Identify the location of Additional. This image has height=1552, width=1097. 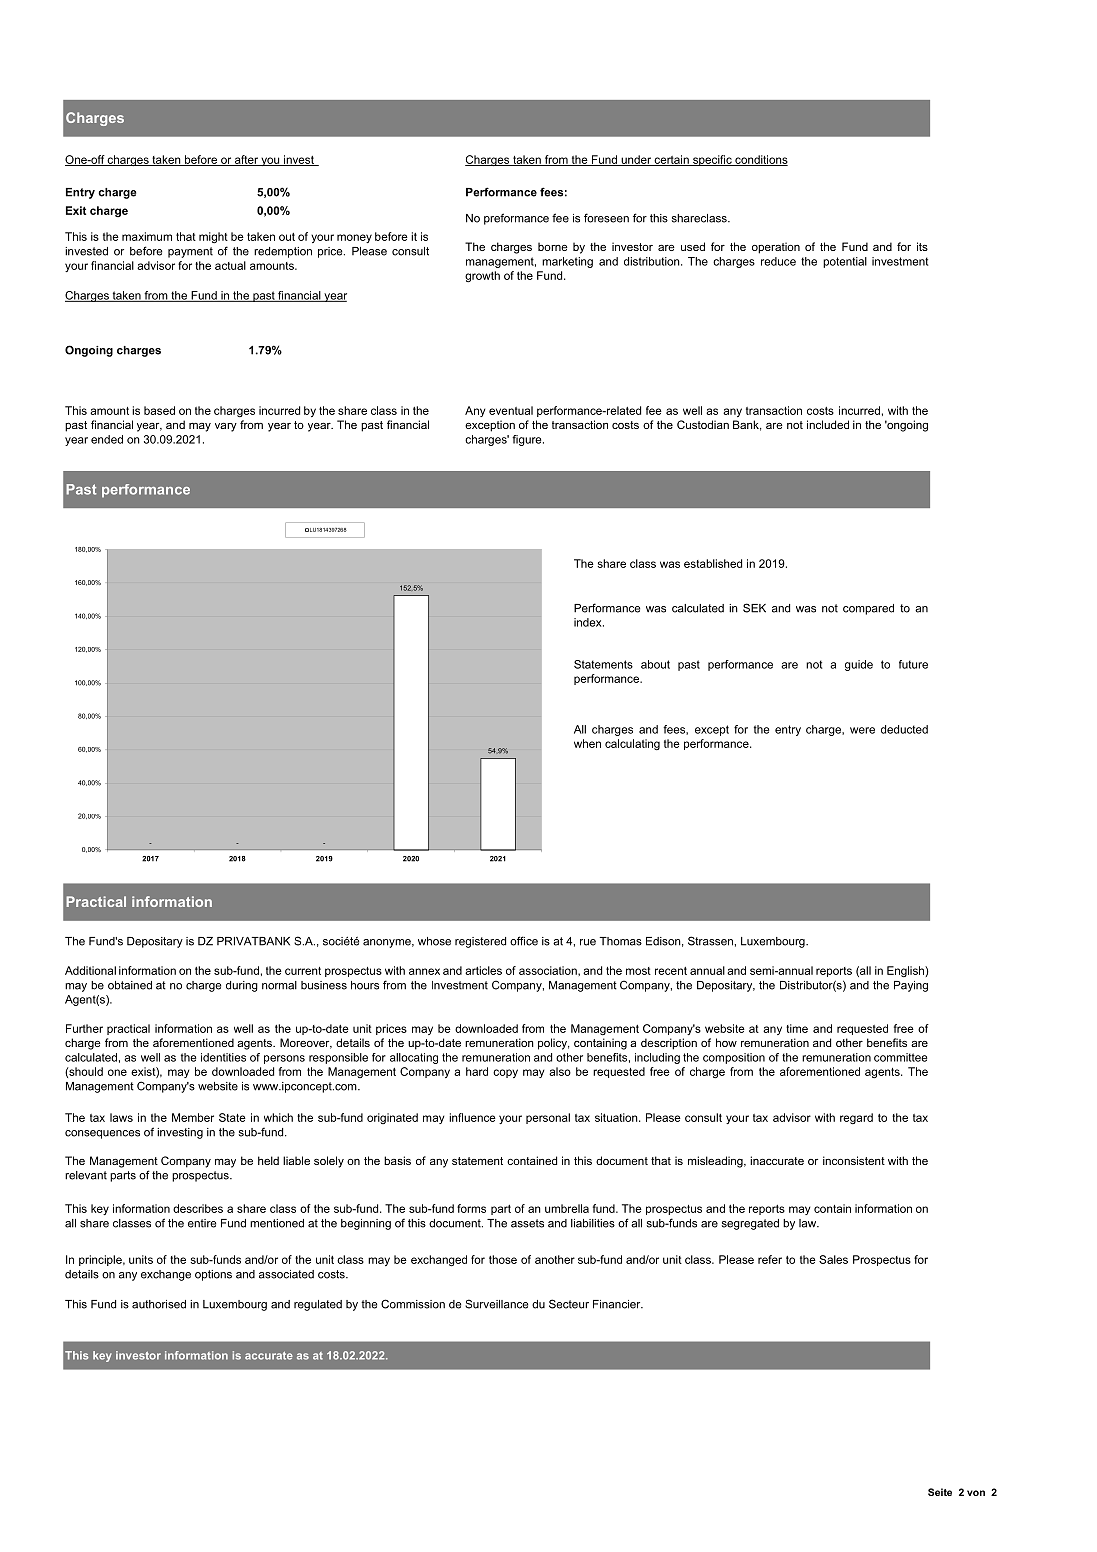
(90, 970).
